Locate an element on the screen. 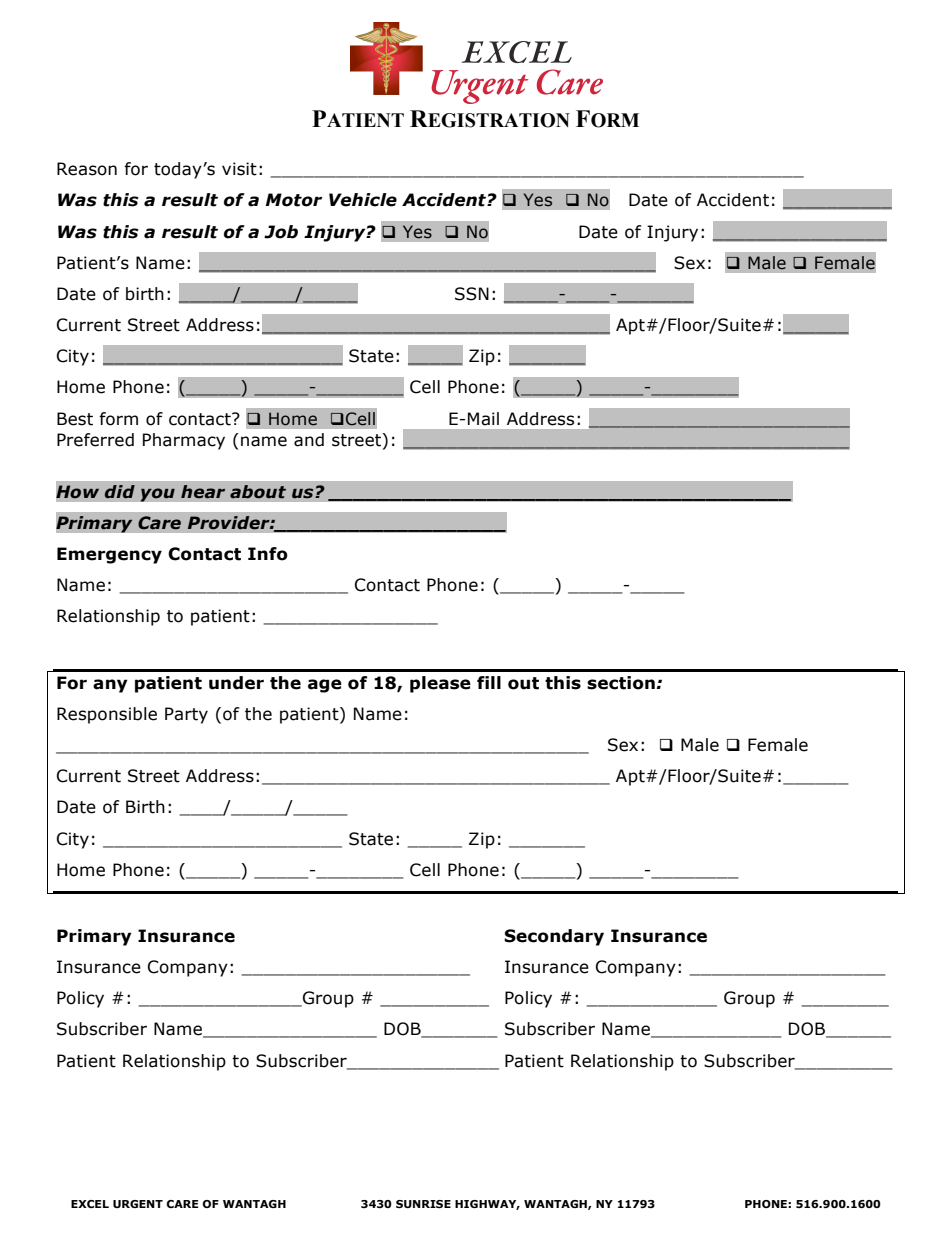 This screenshot has height=1233, width=952. Responsible is located at coordinates (107, 715).
